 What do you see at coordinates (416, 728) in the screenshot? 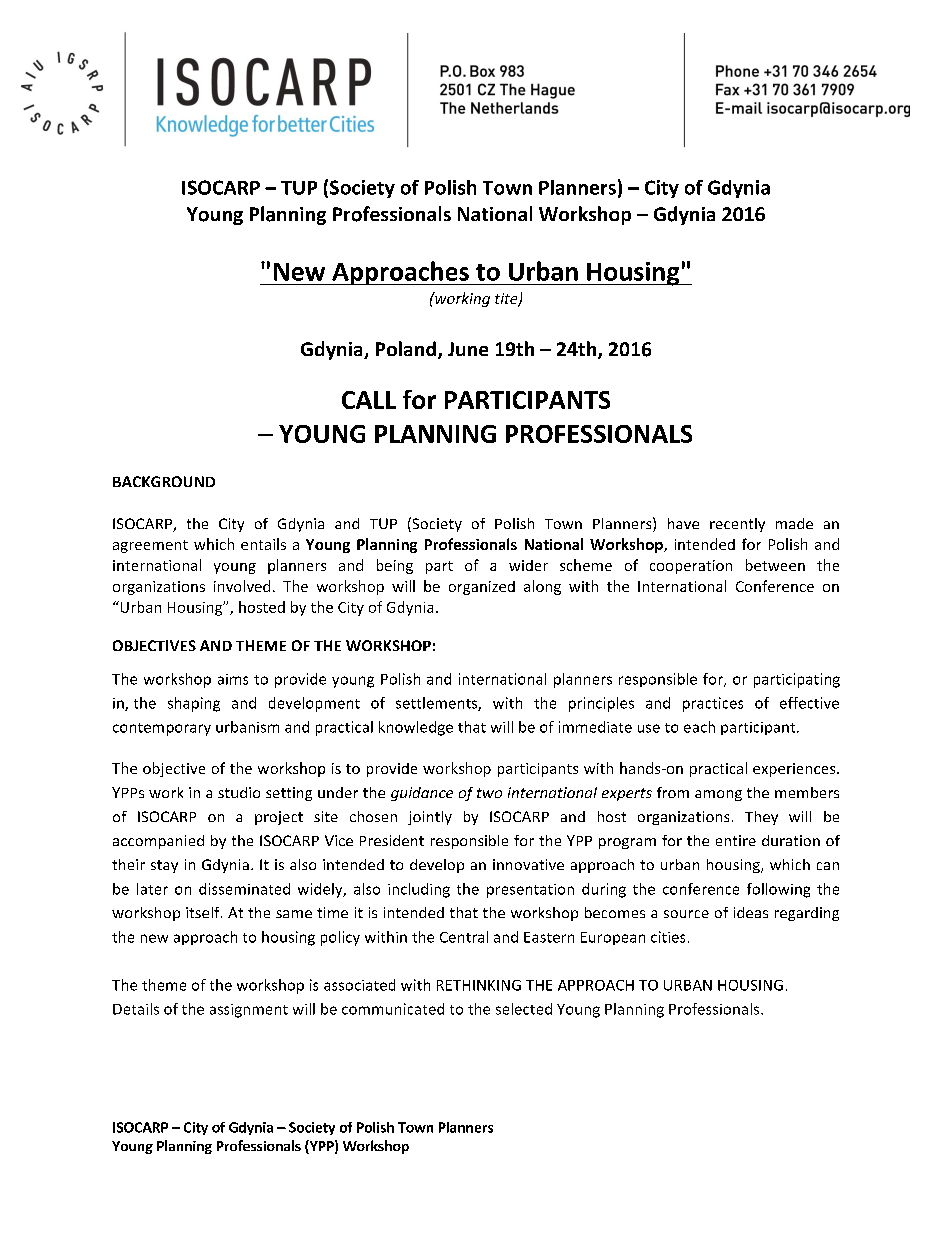
I see `knowledge` at bounding box center [416, 728].
